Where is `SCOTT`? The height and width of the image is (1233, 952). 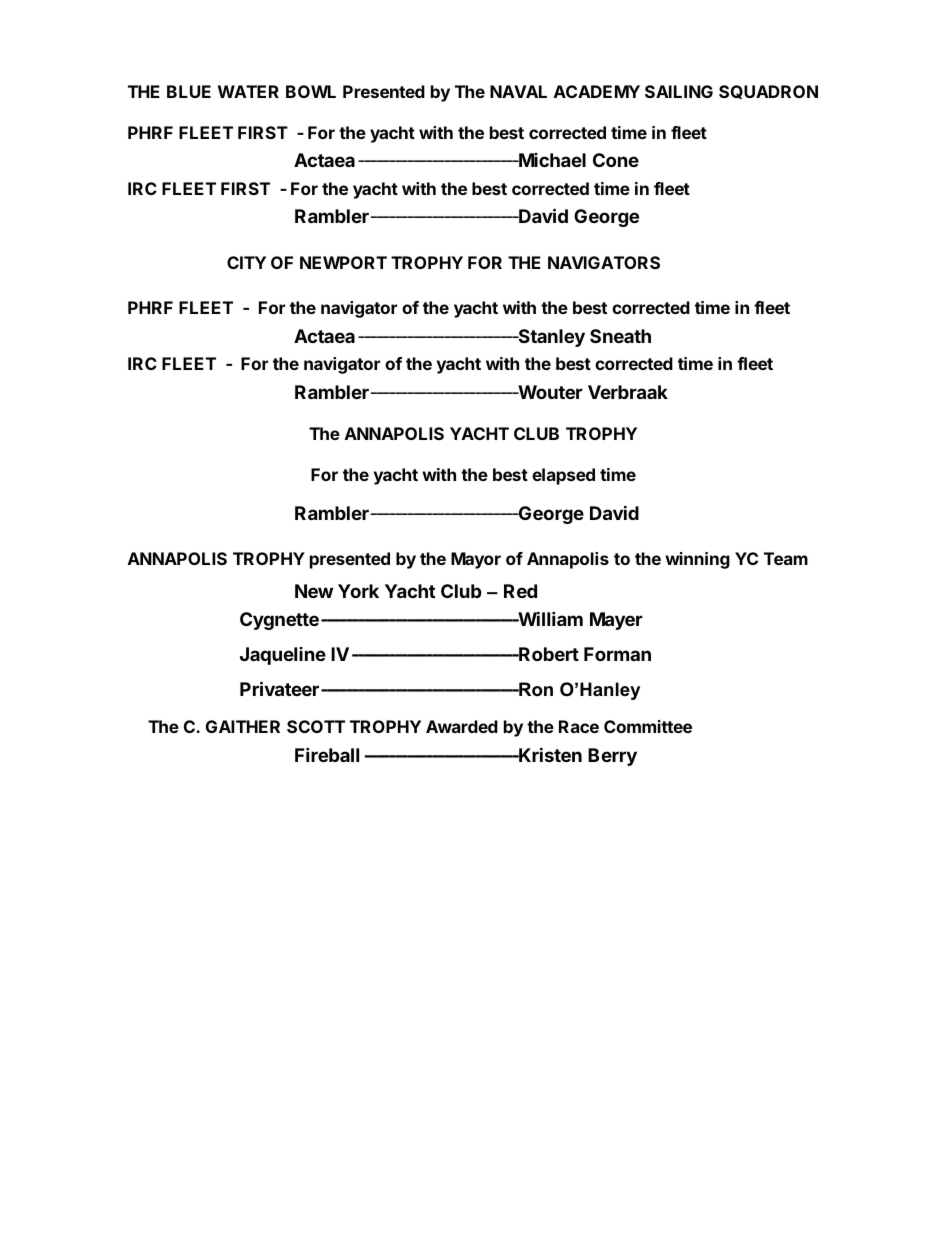 SCOTT is located at coordinates (316, 726).
